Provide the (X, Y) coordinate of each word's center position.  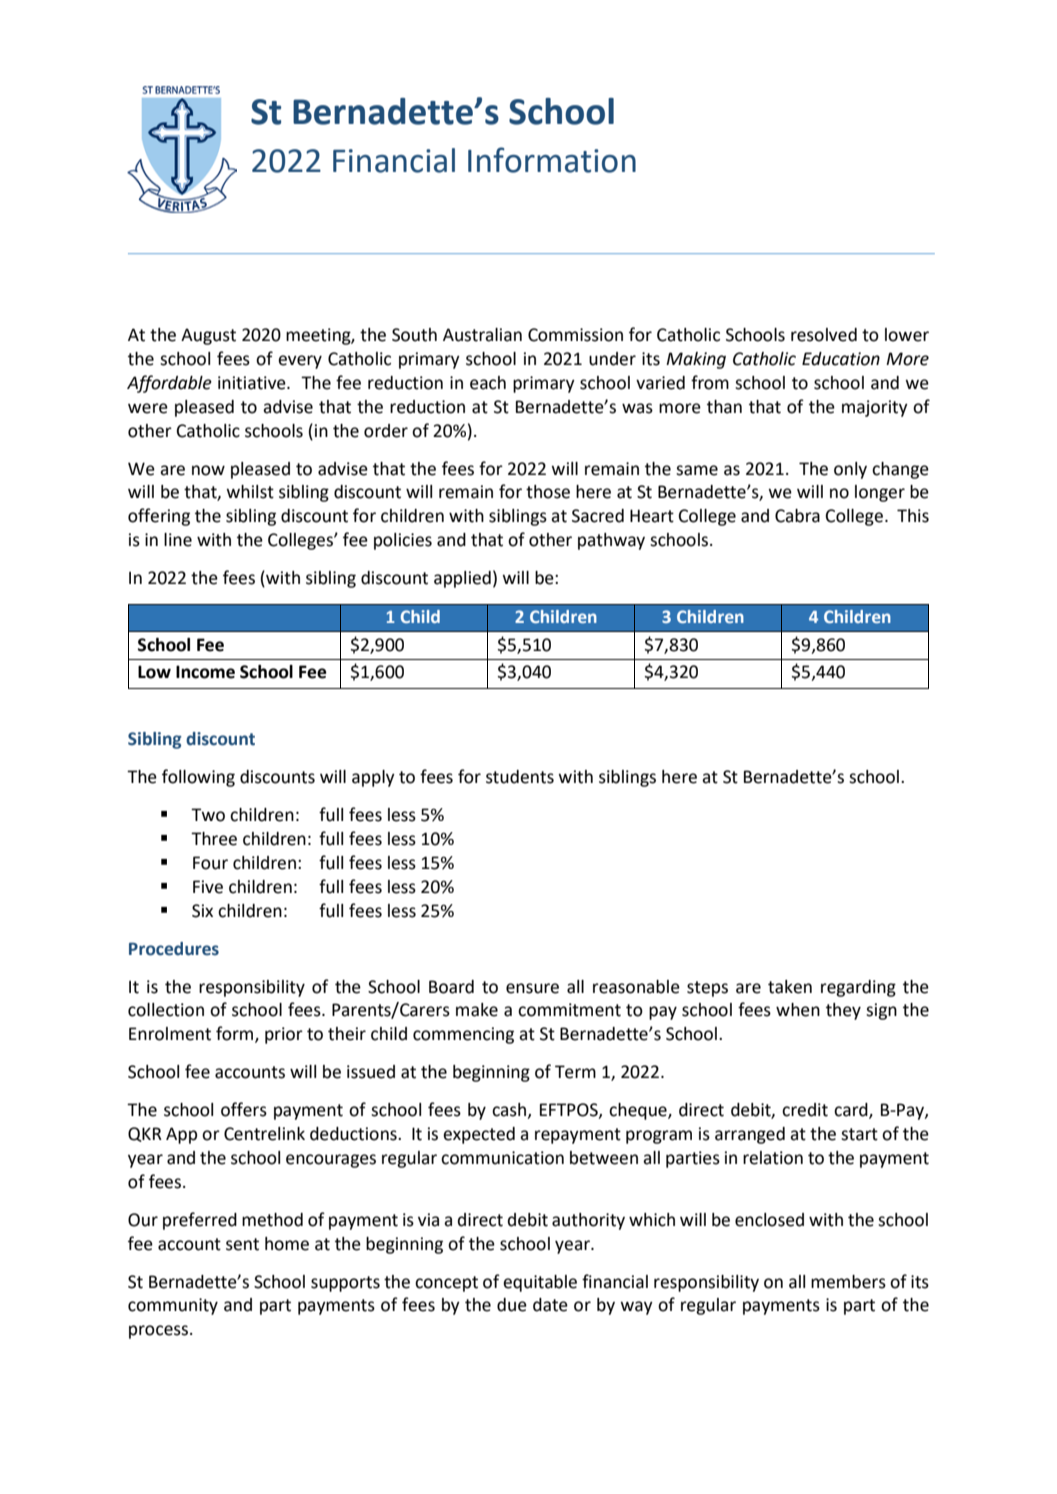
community (173, 1306)
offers (244, 1109)
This (913, 516)
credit (805, 1110)
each (488, 383)
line (178, 540)
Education (841, 359)
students (520, 777)
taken (790, 987)
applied (462, 579)
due (512, 1305)
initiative (253, 383)
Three (214, 839)
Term (575, 1072)
